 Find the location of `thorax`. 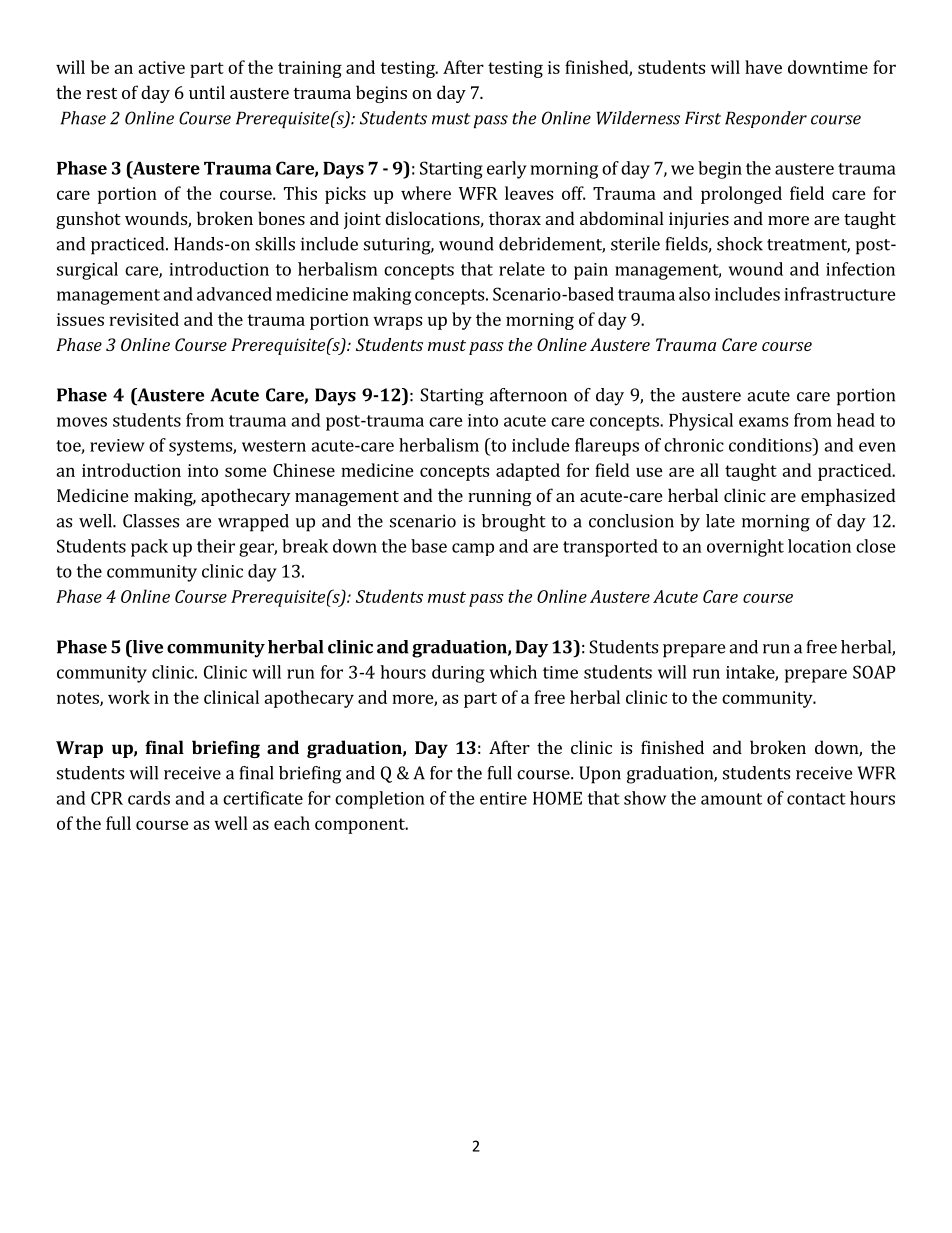

thorax is located at coordinates (515, 218).
